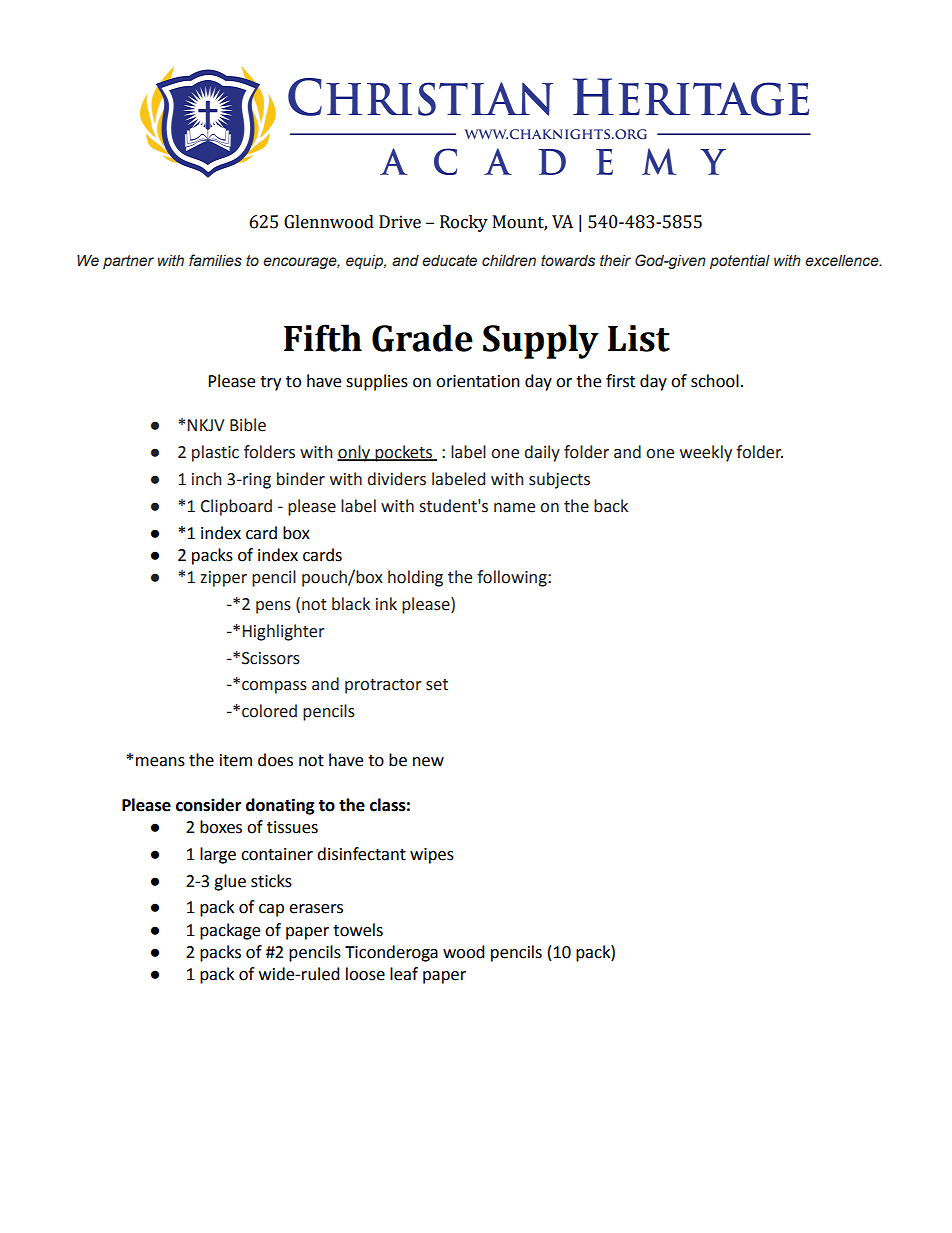 The width and height of the screenshot is (952, 1233). What do you see at coordinates (428, 762) in the screenshot?
I see `new` at bounding box center [428, 762].
